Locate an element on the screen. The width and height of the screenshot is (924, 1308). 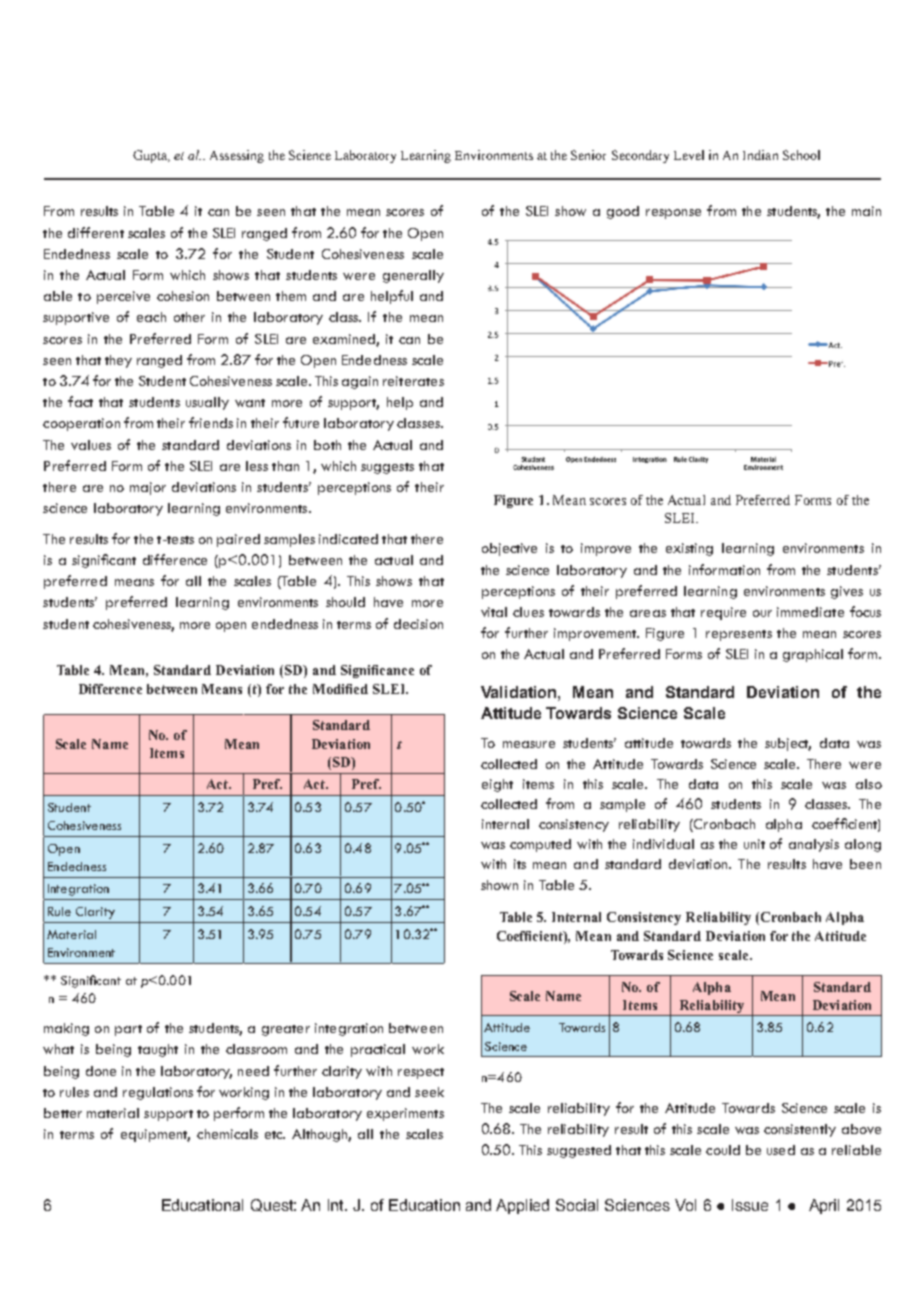
chemicals is located at coordinates (227, 1134).
